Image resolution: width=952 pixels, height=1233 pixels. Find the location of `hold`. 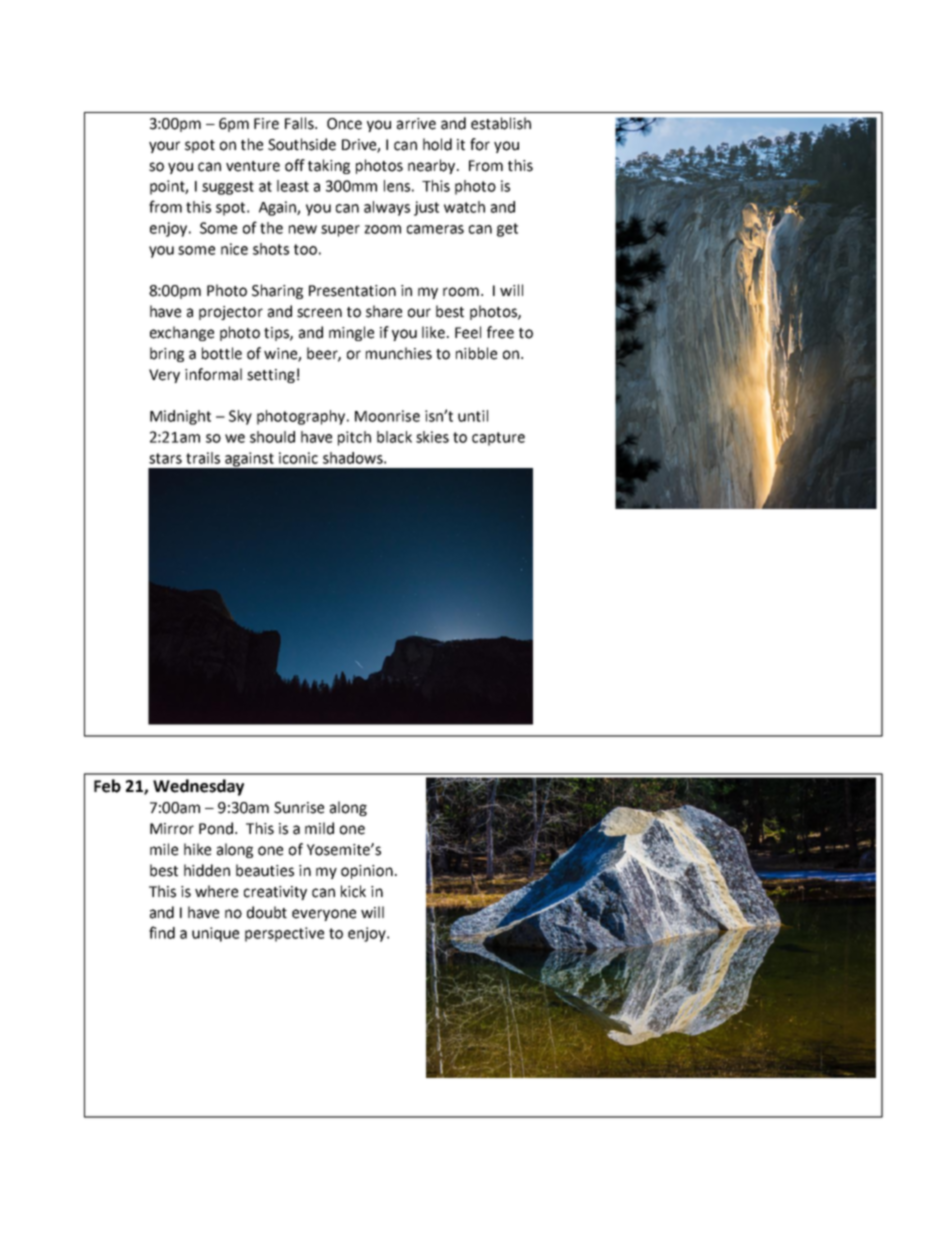

hold is located at coordinates (437, 144).
